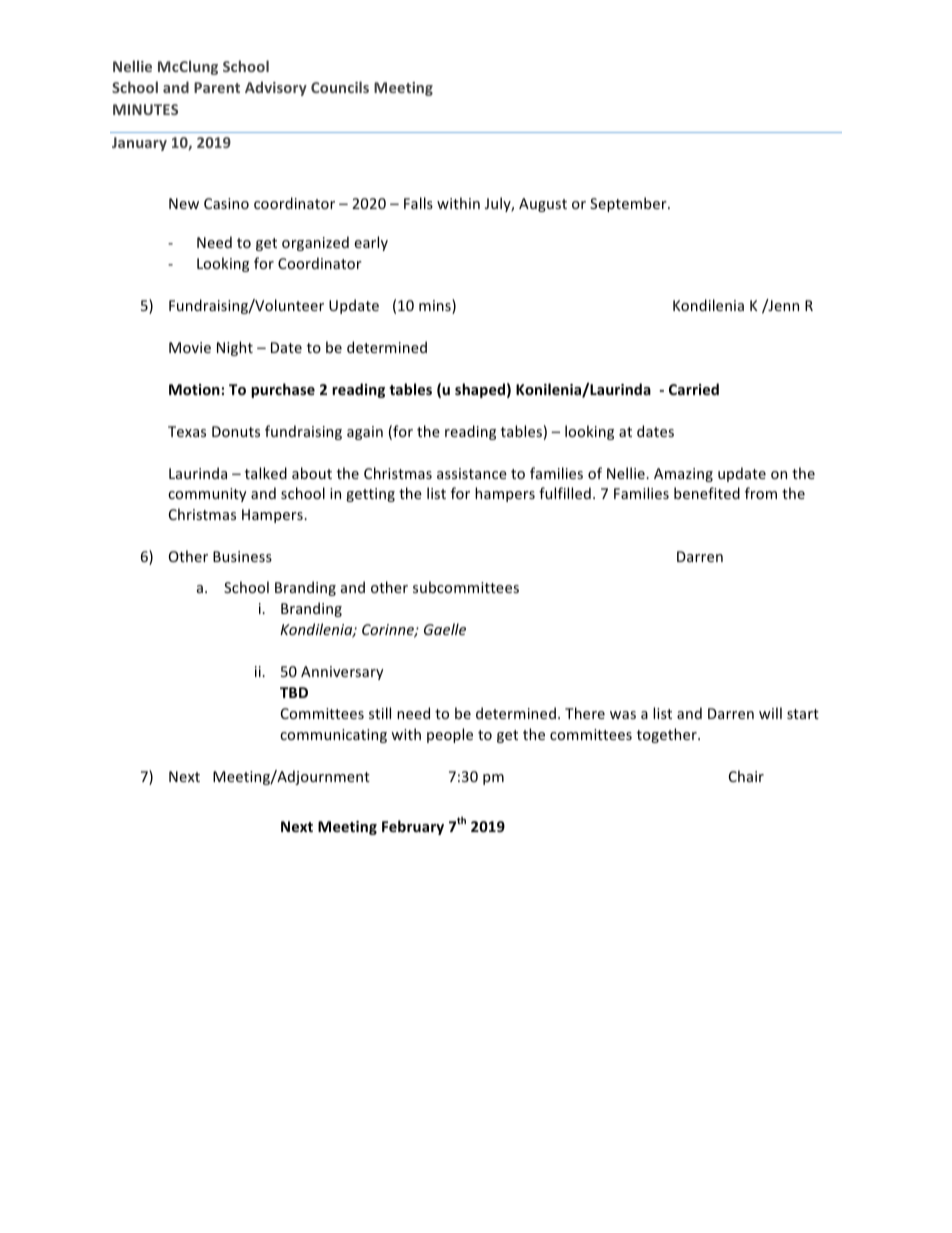 Image resolution: width=952 pixels, height=1233 pixels. Describe the element at coordinates (217, 87) in the document. I see `Parent` at that location.
